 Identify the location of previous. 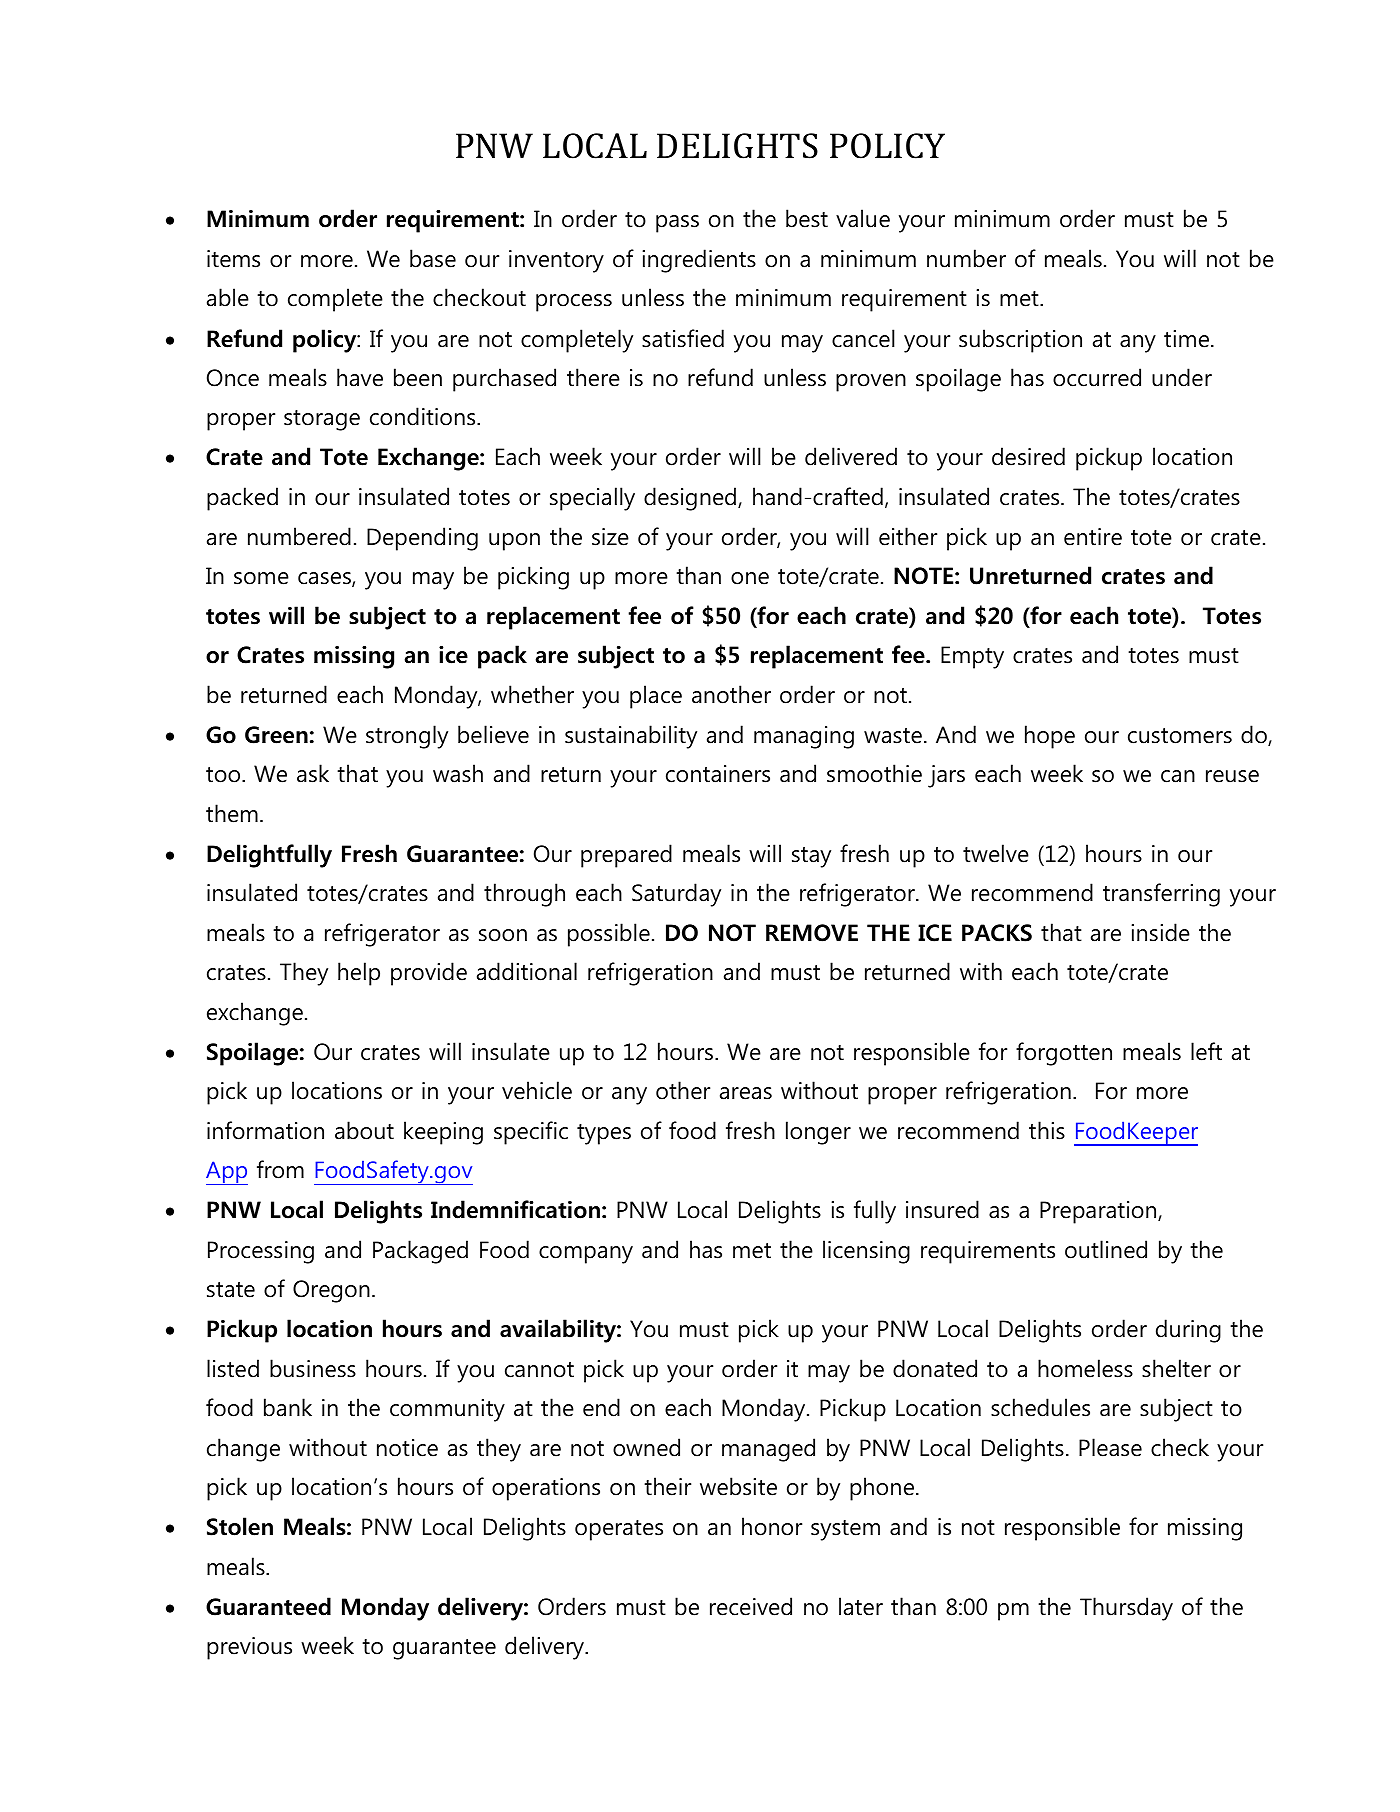
(249, 1648).
